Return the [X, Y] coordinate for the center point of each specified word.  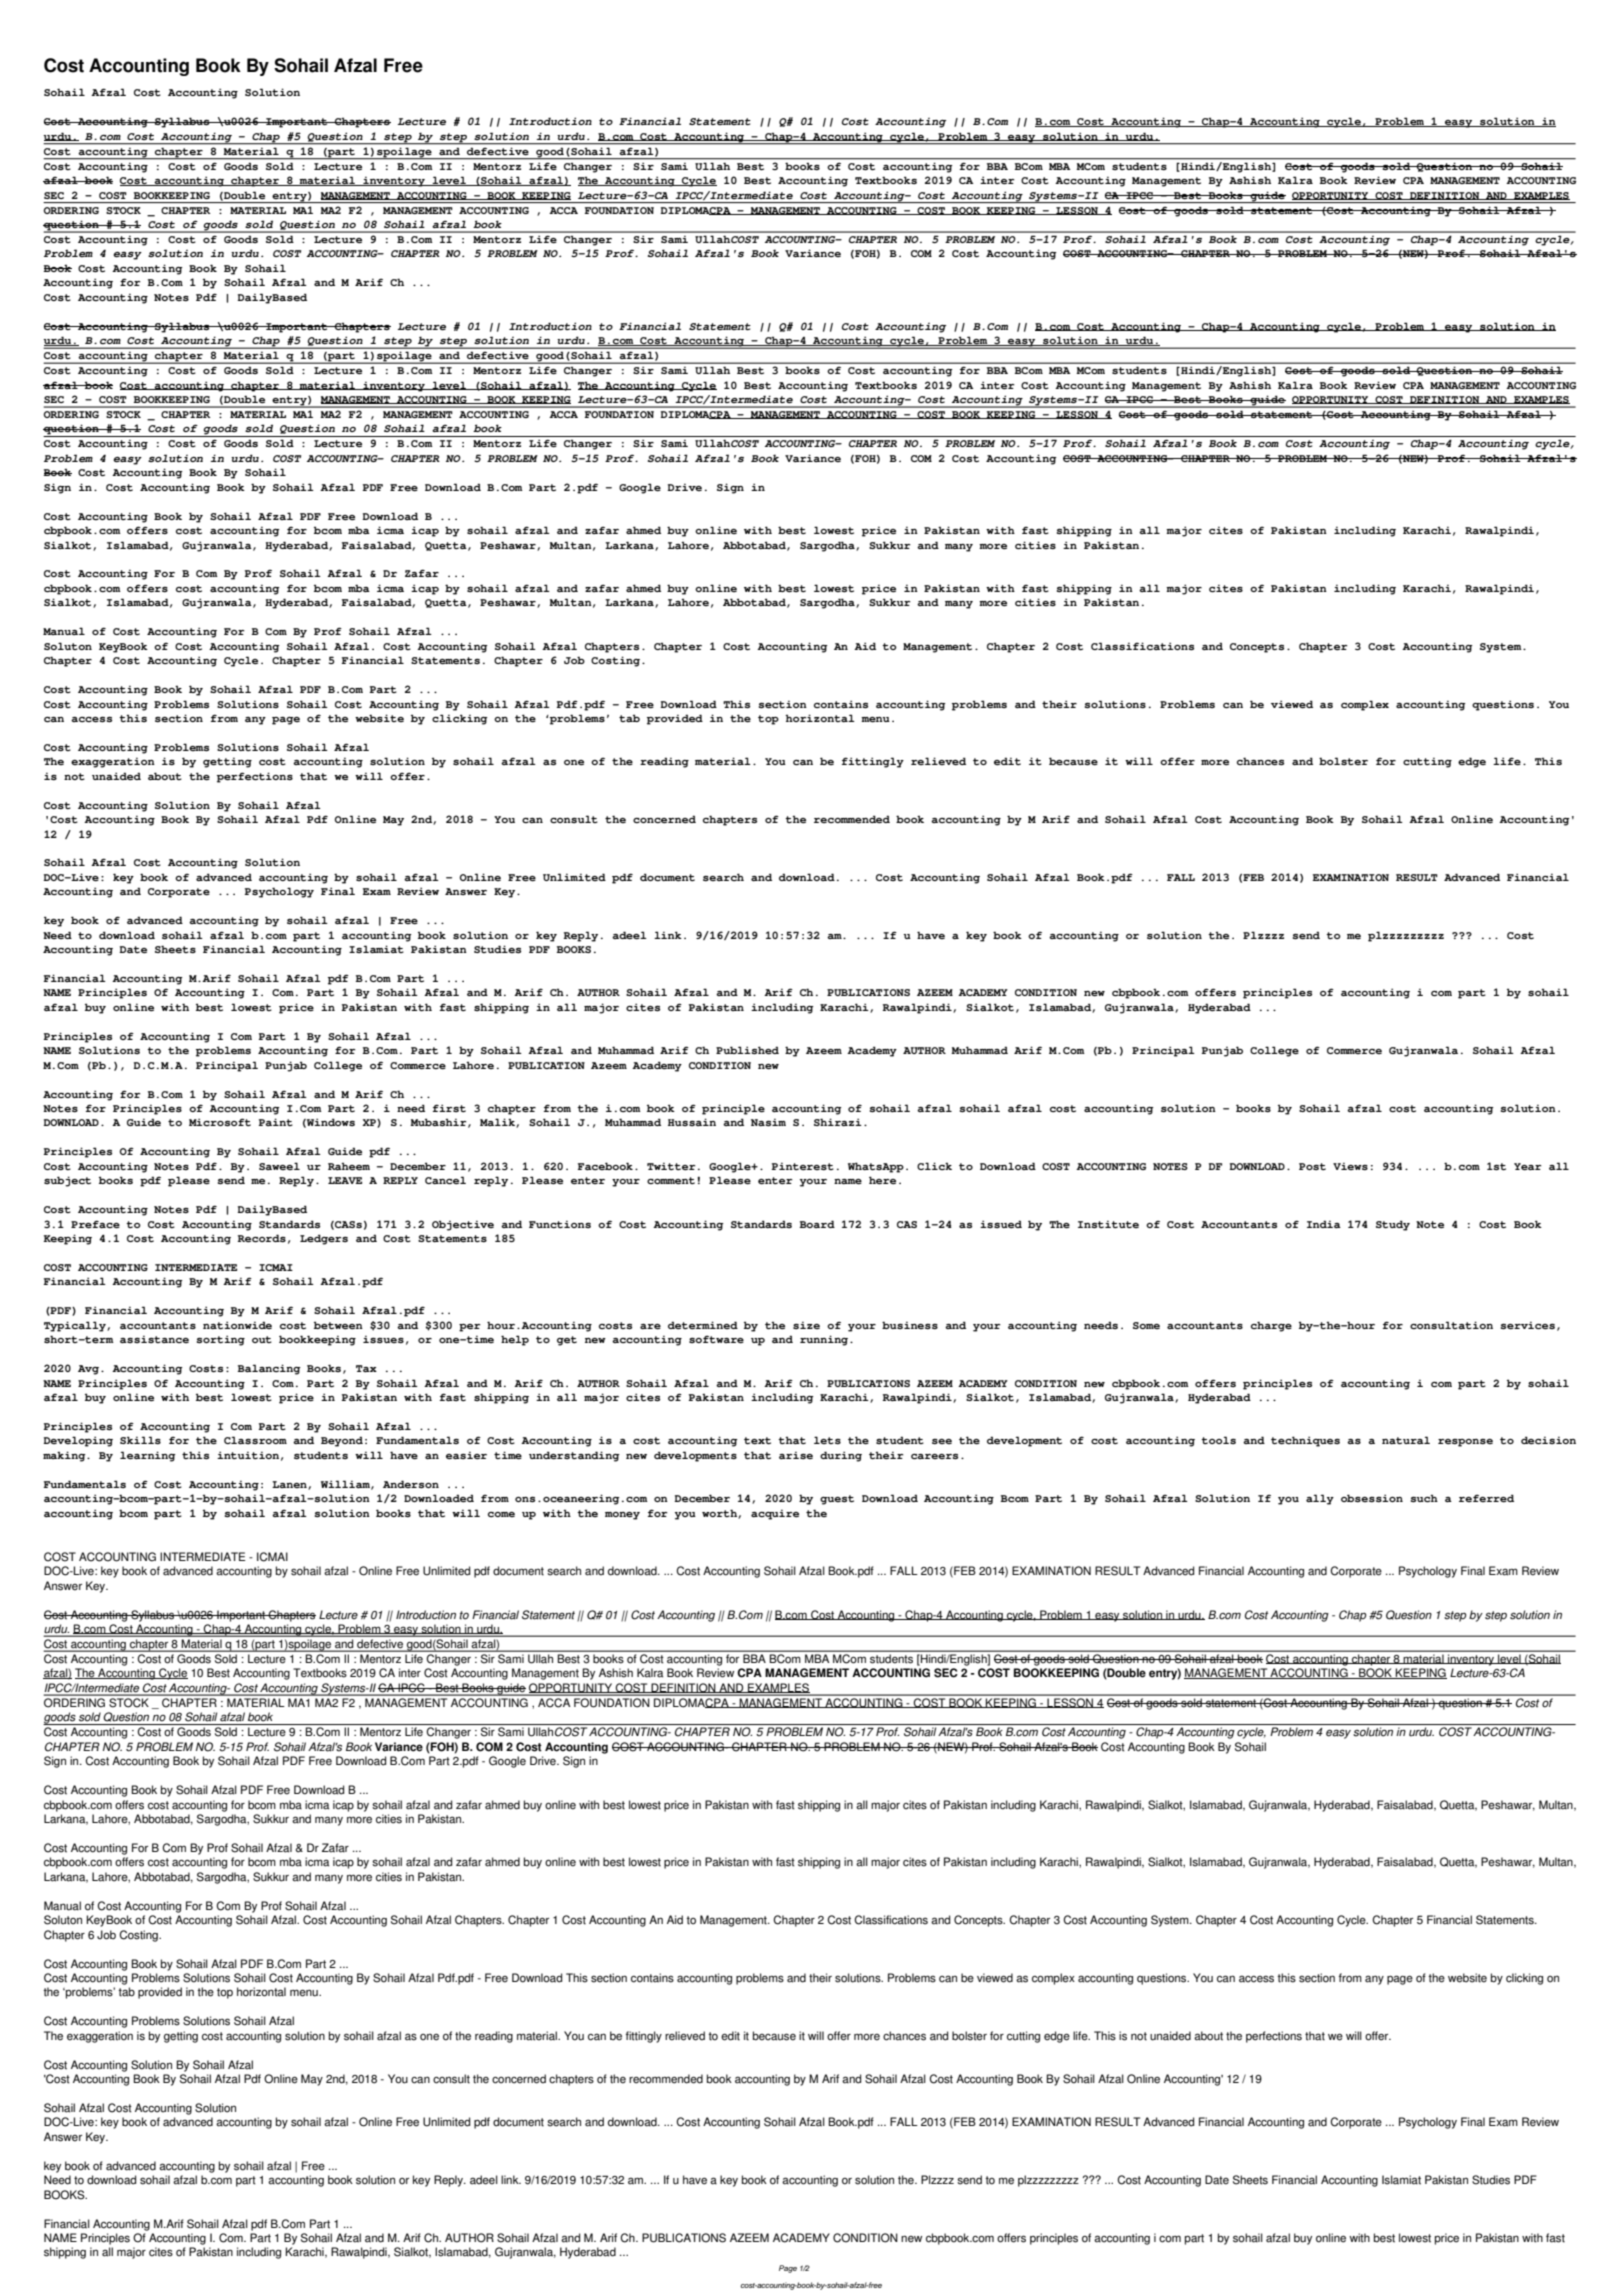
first [449, 1108]
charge [1271, 1326]
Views [1350, 1166]
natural [1406, 1440]
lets [827, 1440]
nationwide [237, 1325]
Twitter [671, 1166]
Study [1393, 1225]
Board [817, 1224]
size [806, 1325]
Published [747, 1050]
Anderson [411, 1484]
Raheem [349, 1166]
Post [1312, 1166]
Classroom [255, 1440]
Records [261, 1238]
